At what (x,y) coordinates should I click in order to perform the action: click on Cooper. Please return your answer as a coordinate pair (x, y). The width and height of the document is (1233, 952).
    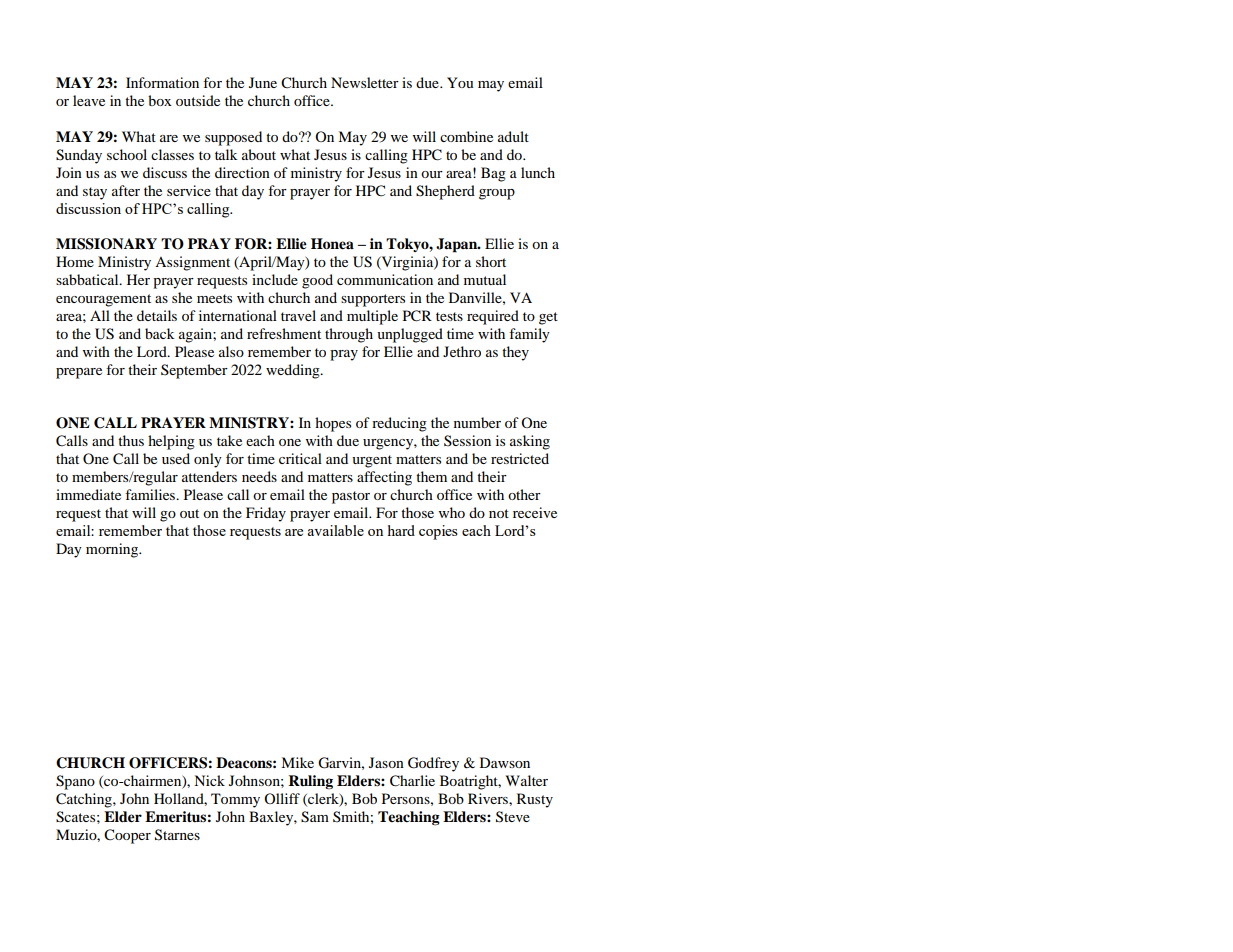
    Looking at the image, I should click on (127, 836).
